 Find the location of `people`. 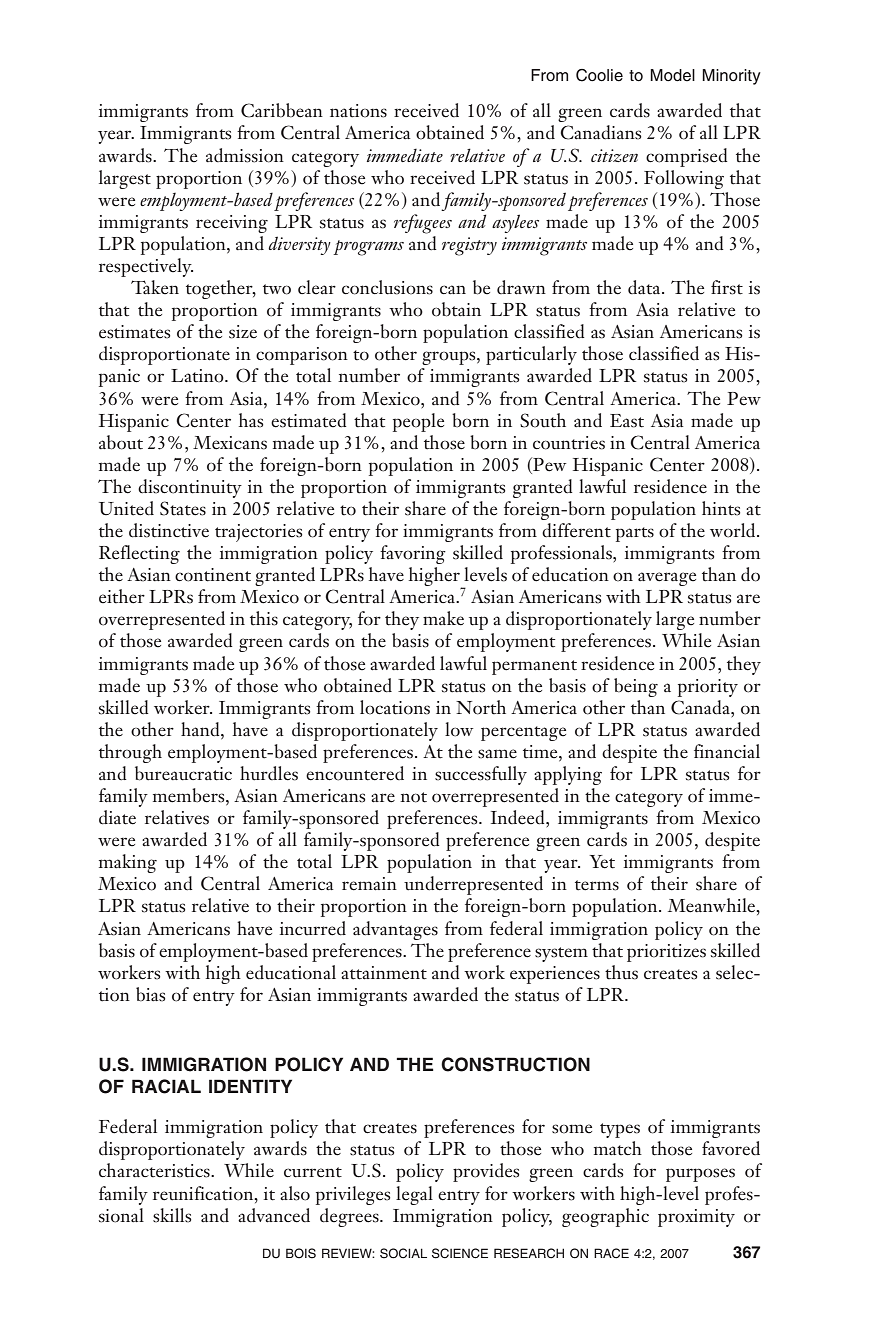

people is located at coordinates (418, 422).
